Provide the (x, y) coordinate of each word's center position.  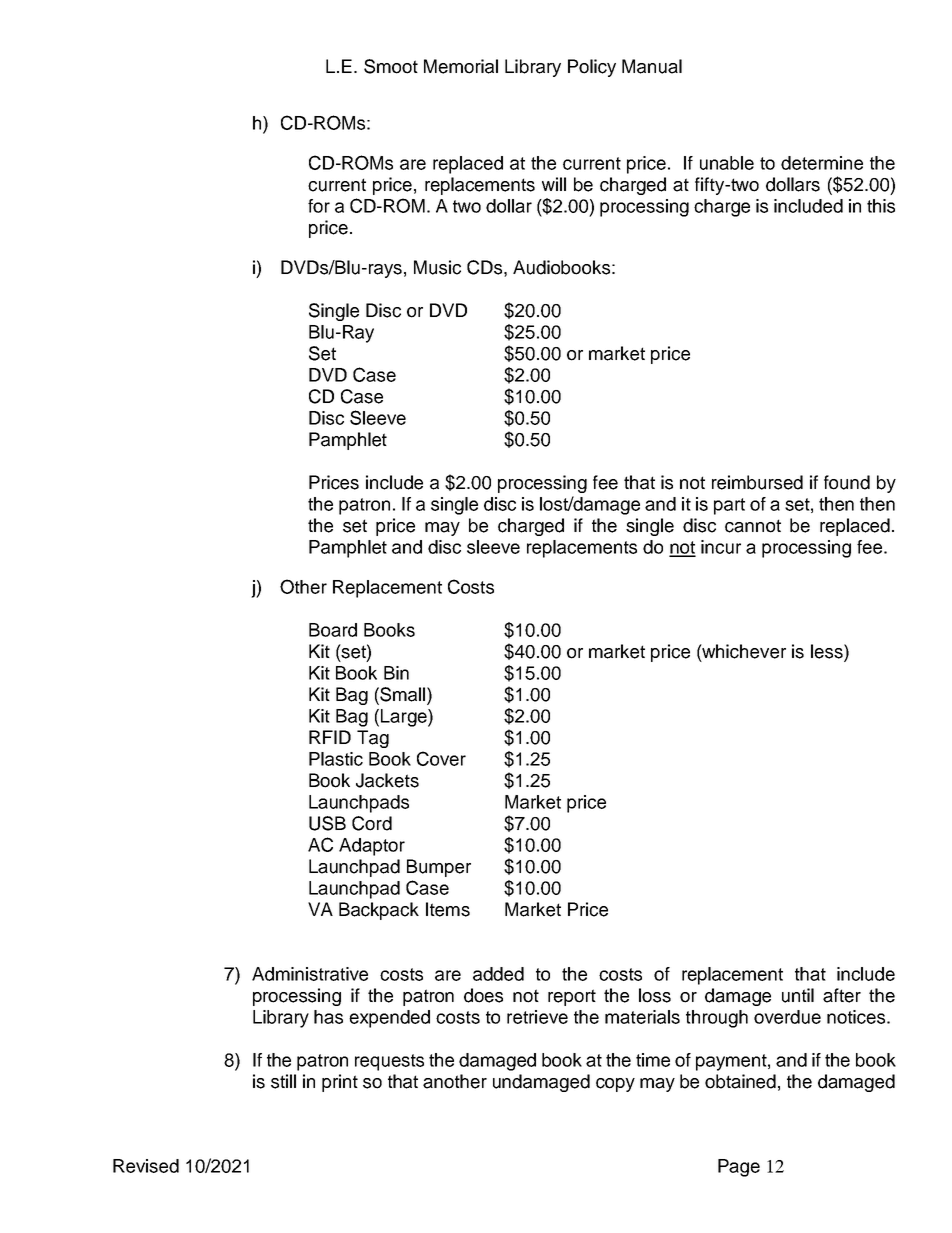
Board (333, 630)
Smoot (391, 66)
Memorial (461, 66)
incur (721, 547)
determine (822, 163)
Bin (396, 673)
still (283, 1081)
